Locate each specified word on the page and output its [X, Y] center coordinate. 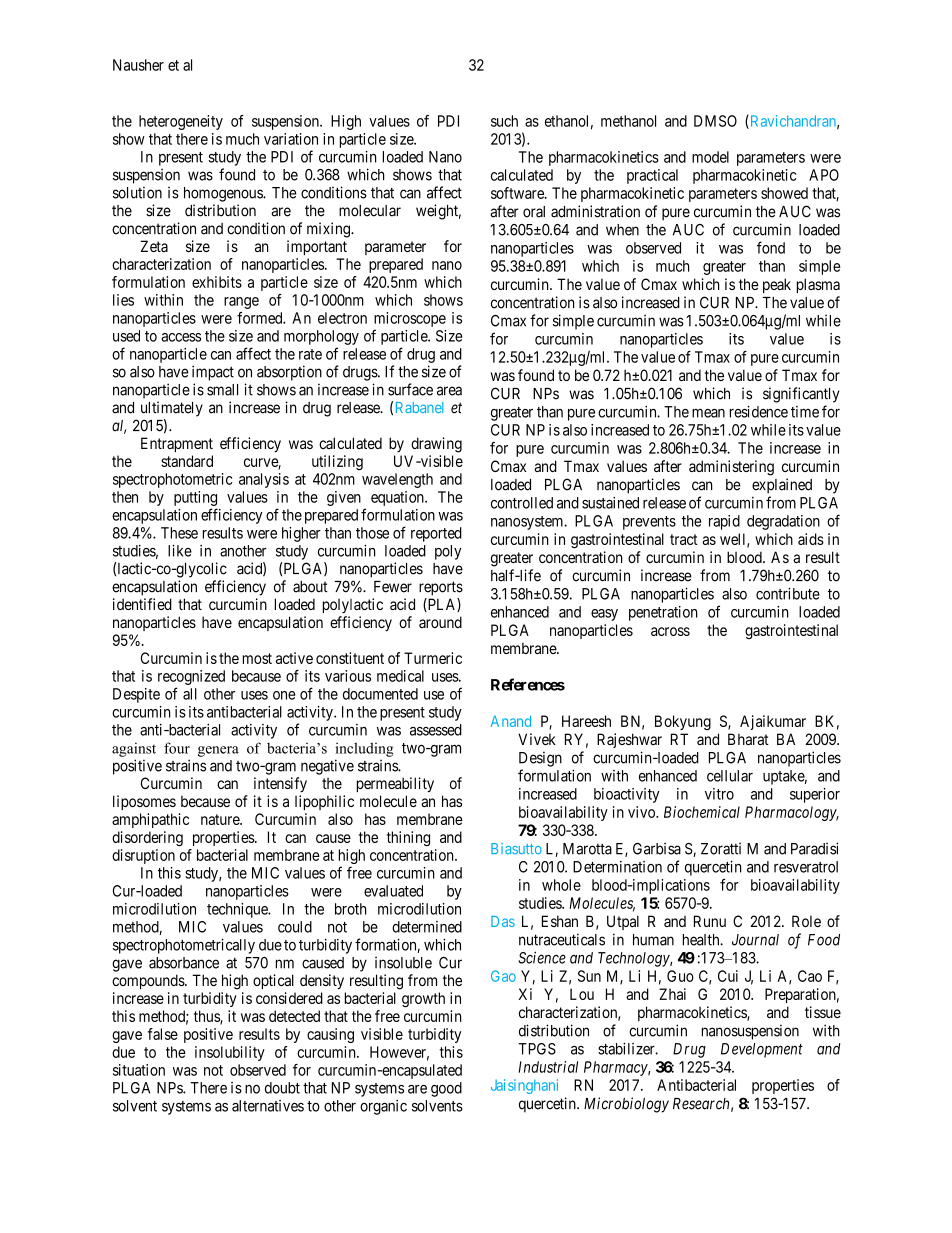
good [446, 1089]
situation [139, 1070]
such [504, 121]
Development [762, 1050]
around [440, 622]
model [710, 157]
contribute [788, 593]
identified [142, 604]
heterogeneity [181, 122]
